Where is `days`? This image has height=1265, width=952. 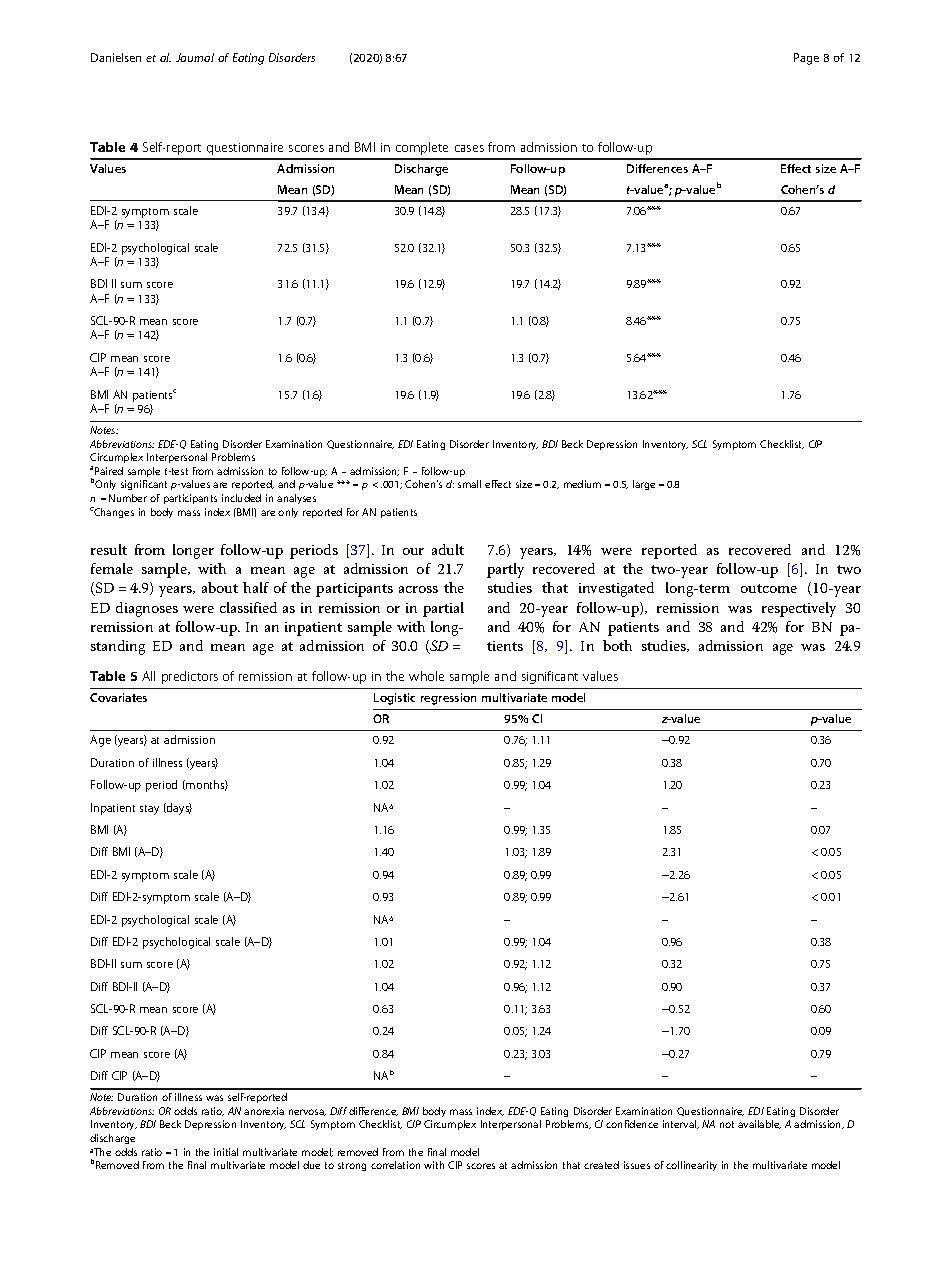
days is located at coordinates (178, 809).
